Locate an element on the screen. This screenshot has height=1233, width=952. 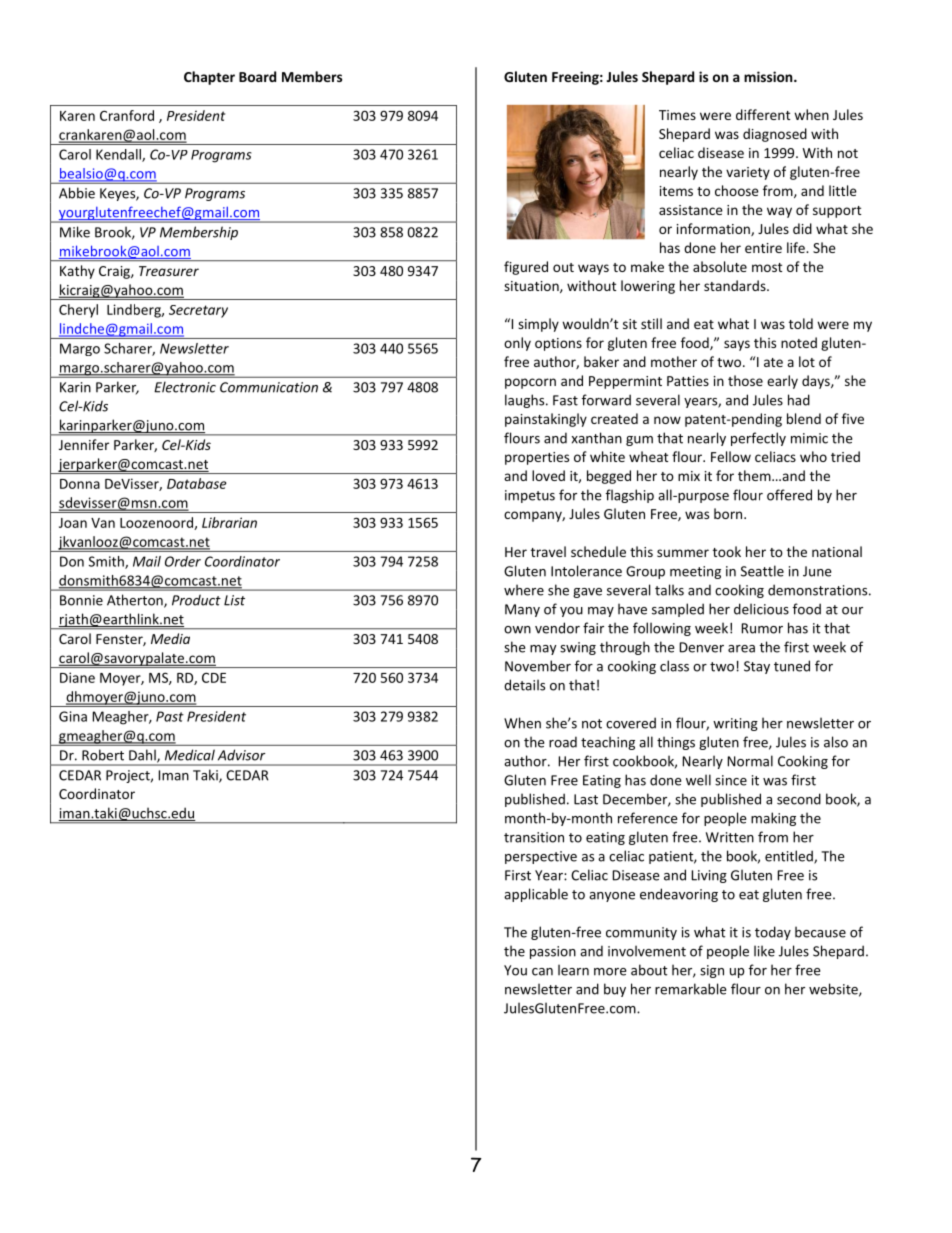
can is located at coordinates (542, 972).
